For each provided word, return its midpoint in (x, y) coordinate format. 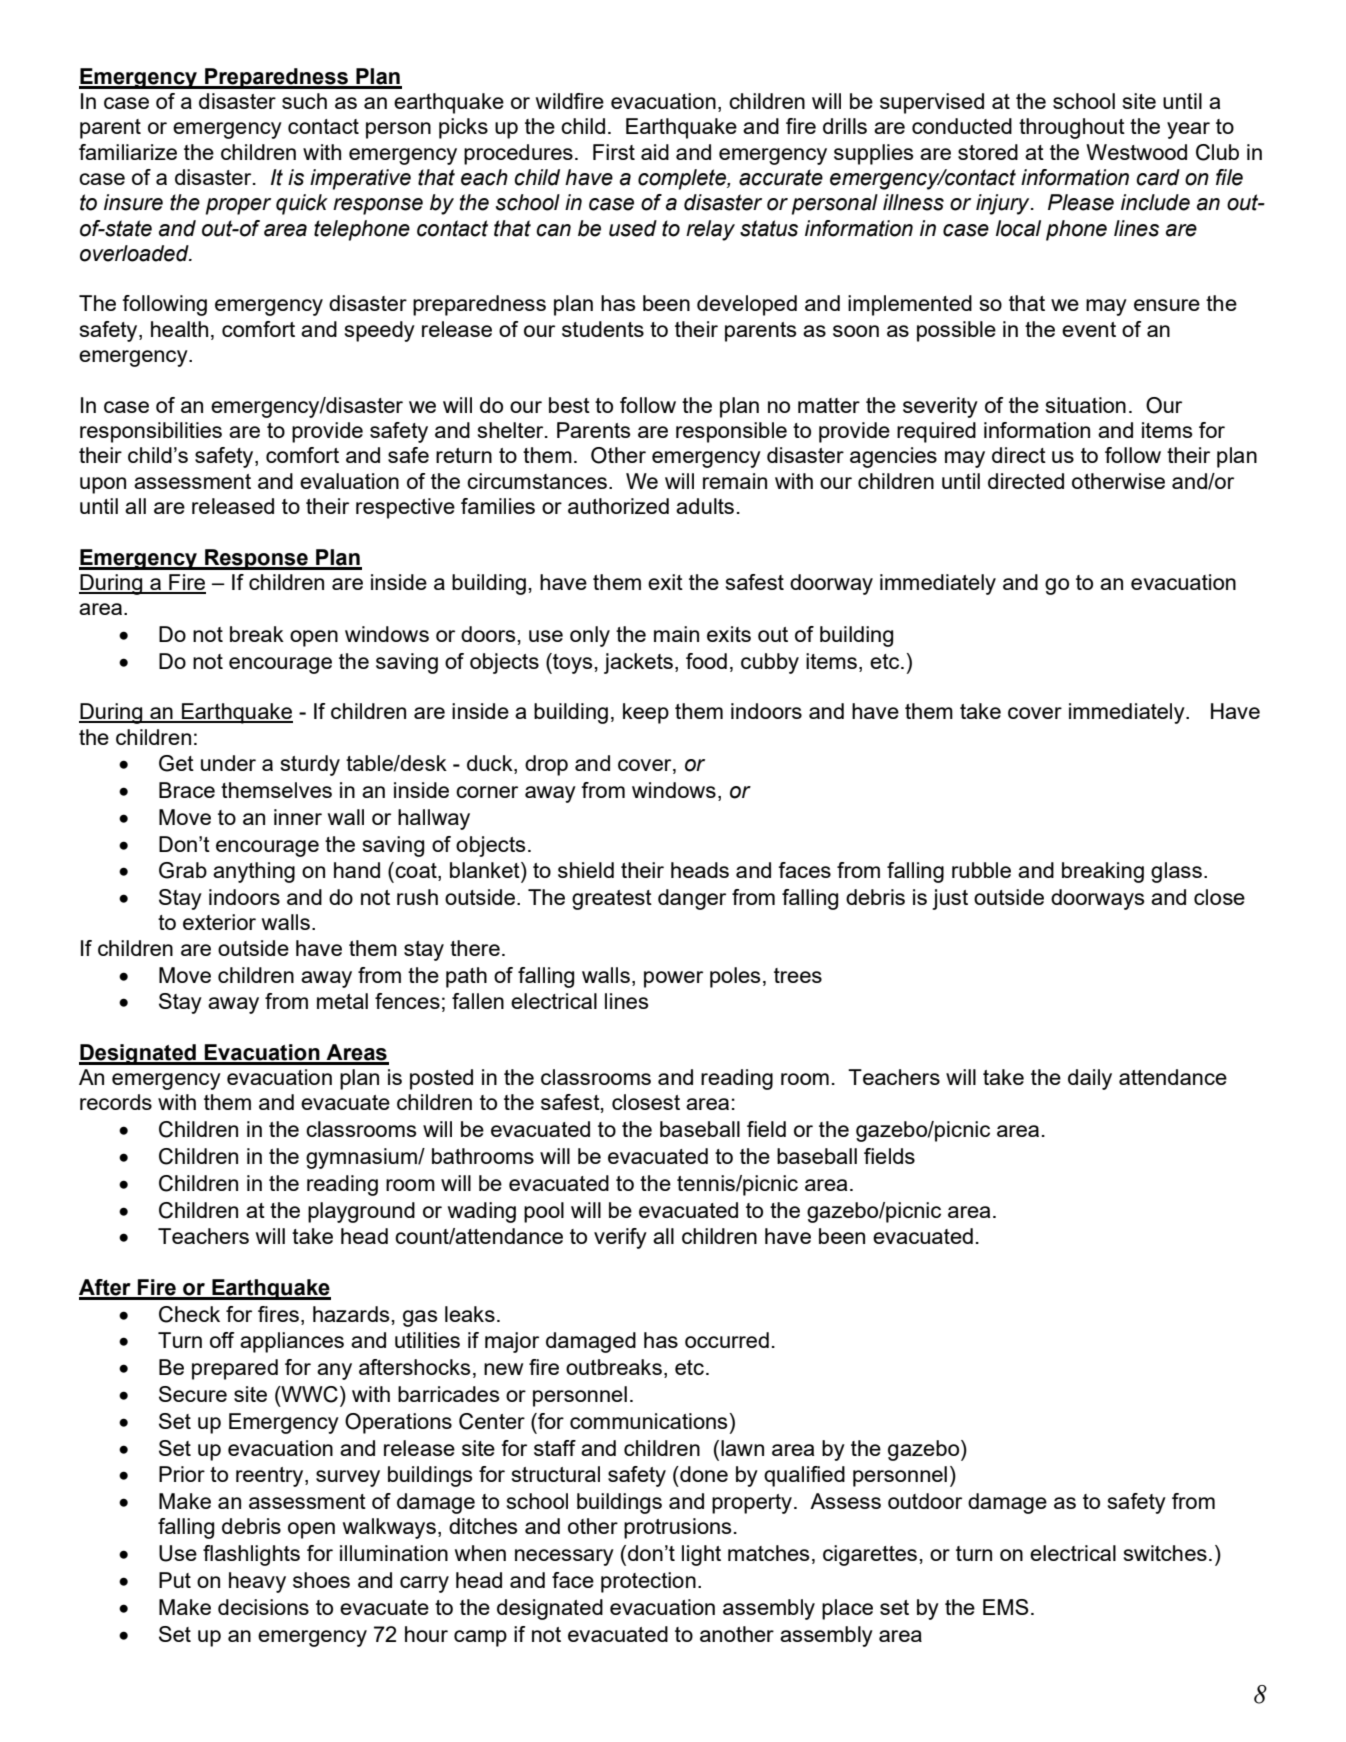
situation (1086, 405)
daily (1090, 1079)
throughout (1072, 128)
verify (620, 1238)
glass (1176, 872)
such (304, 101)
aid (655, 152)
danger (692, 899)
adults (705, 506)
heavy (257, 1582)
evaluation (349, 481)
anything (254, 872)
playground (361, 1212)
